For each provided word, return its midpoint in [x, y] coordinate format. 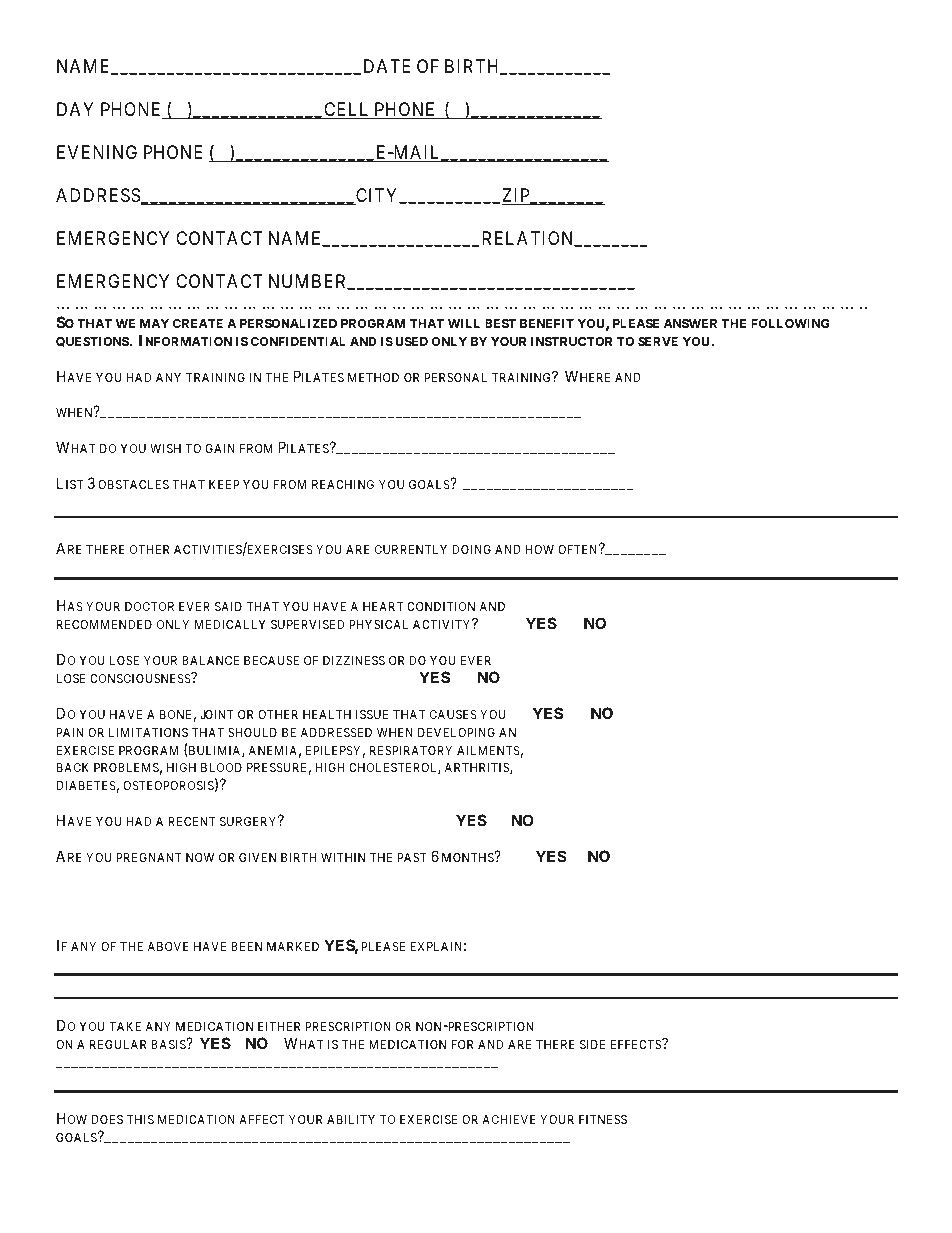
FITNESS [603, 1119]
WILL [464, 323]
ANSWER [690, 323]
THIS [140, 1119]
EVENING [97, 152]
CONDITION [441, 606]
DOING [471, 549]
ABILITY [351, 1119]
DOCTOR [149, 606]
